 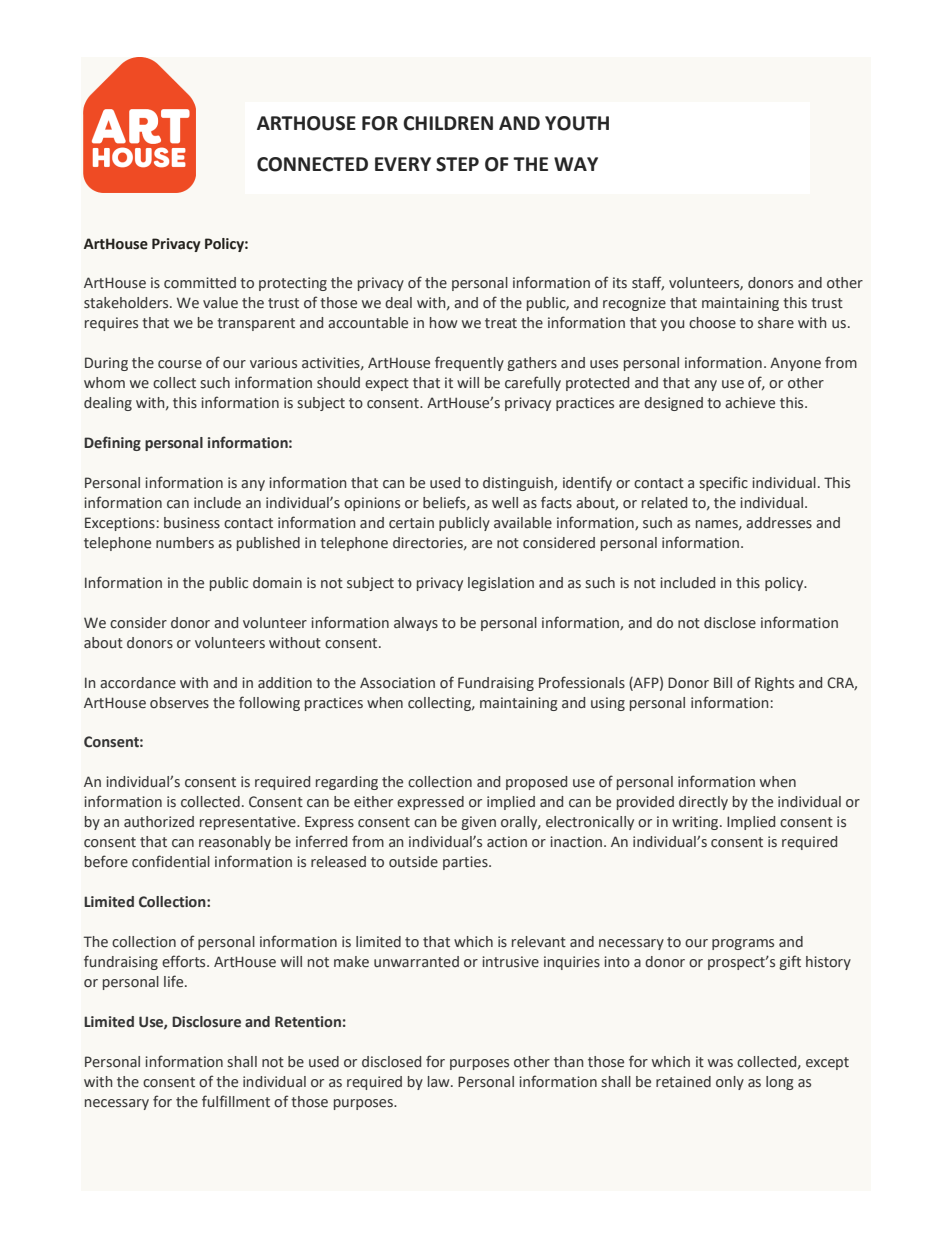 I want to click on fulfillment, so click(x=236, y=1101).
